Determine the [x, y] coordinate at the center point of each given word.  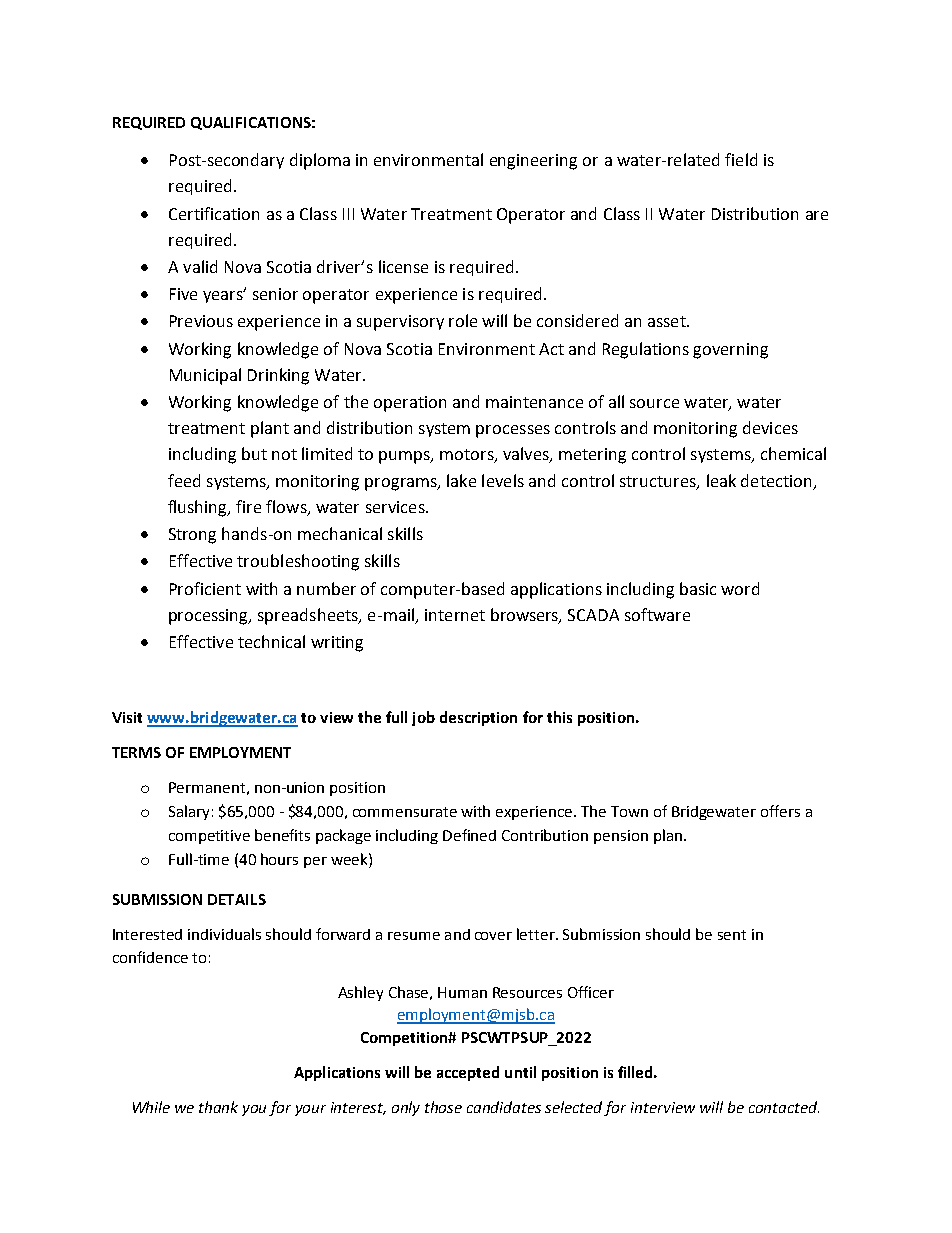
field [741, 159]
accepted [468, 1073]
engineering [533, 162]
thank [218, 1107]
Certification [214, 213]
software [657, 614]
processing [210, 617]
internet [455, 615]
